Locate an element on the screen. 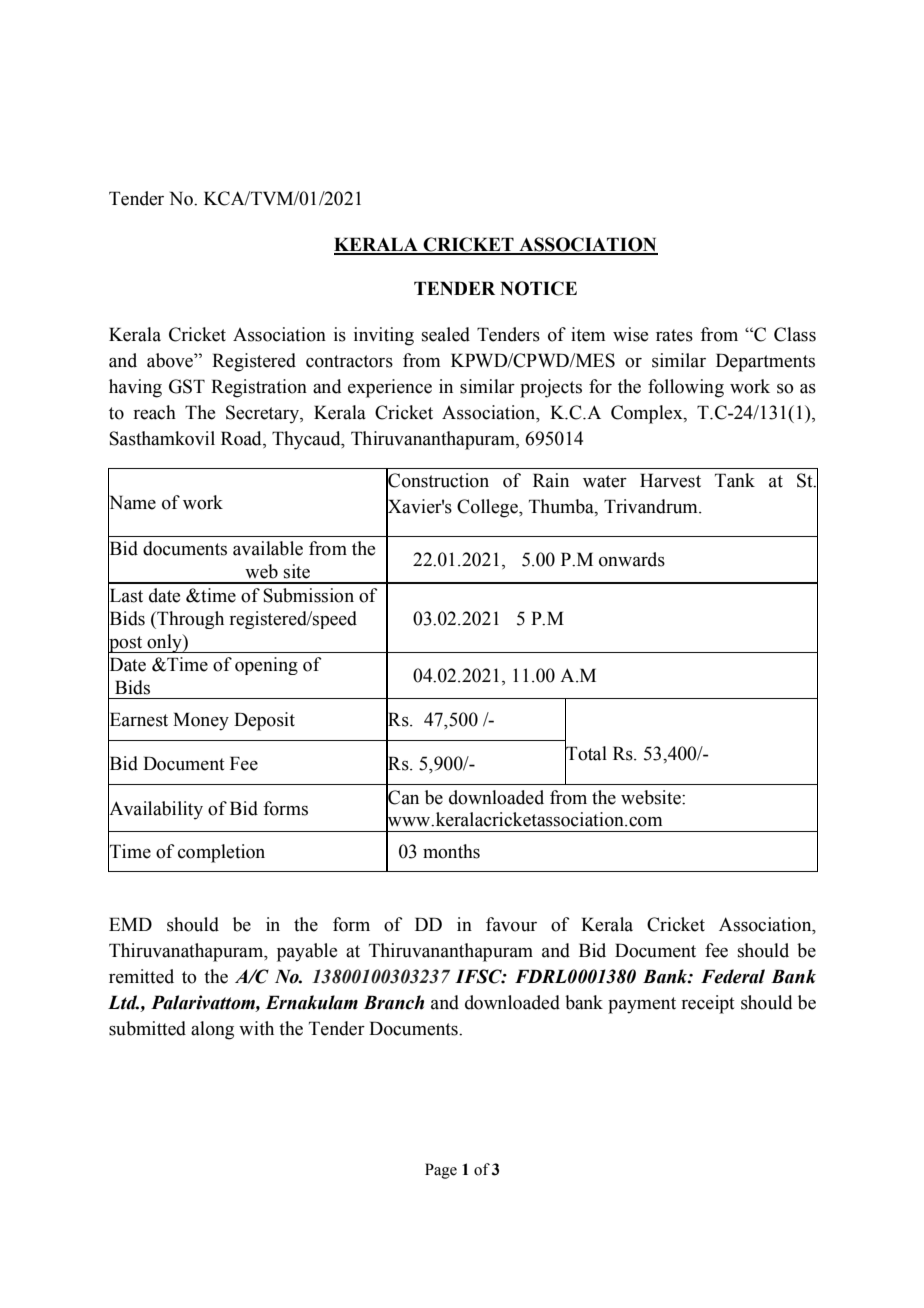  Money is located at coordinates (201, 721).
